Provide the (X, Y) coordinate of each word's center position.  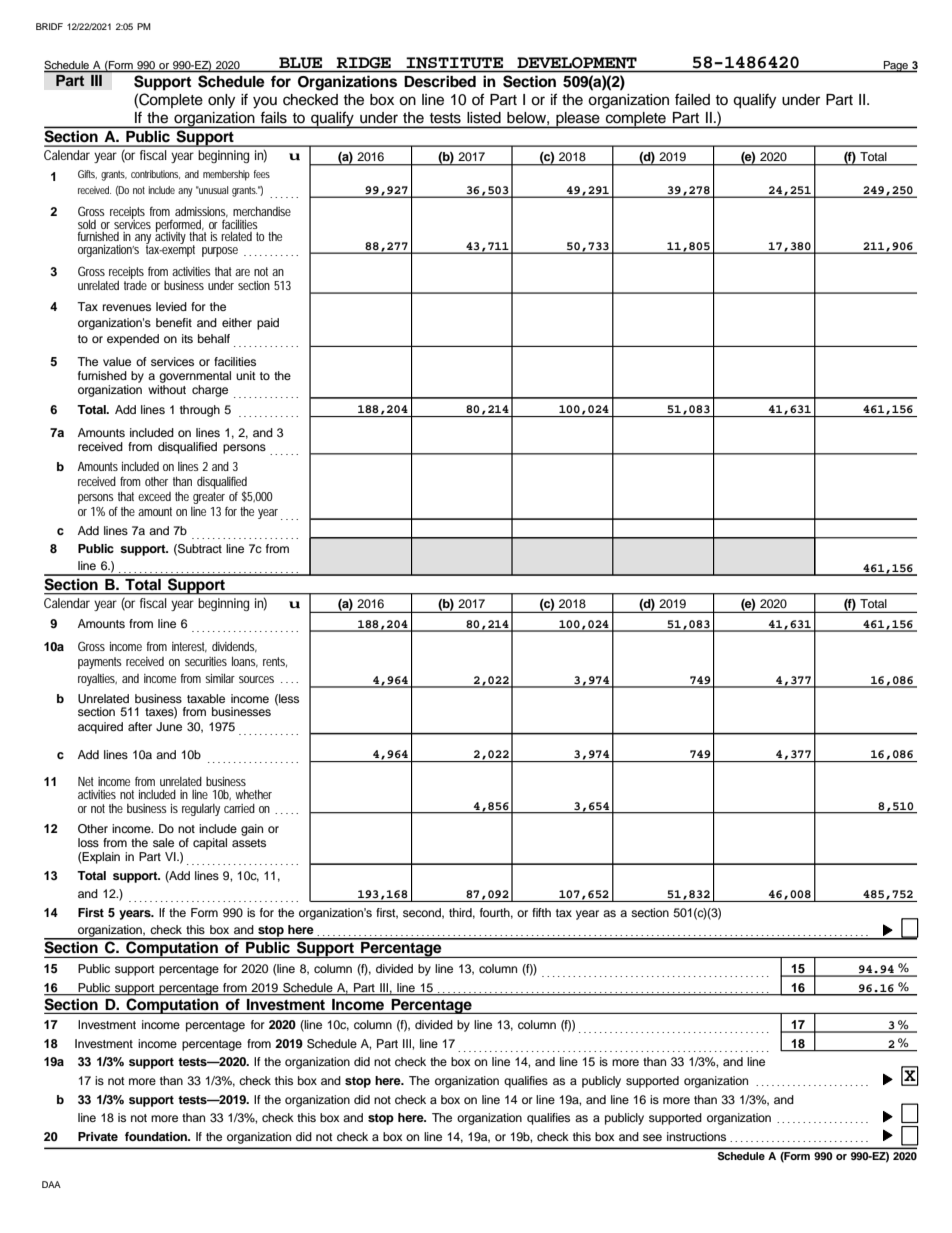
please (578, 120)
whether (253, 794)
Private (98, 1136)
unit (246, 375)
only (221, 101)
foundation (157, 1136)
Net (86, 781)
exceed (154, 496)
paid (268, 324)
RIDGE (364, 63)
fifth (541, 912)
